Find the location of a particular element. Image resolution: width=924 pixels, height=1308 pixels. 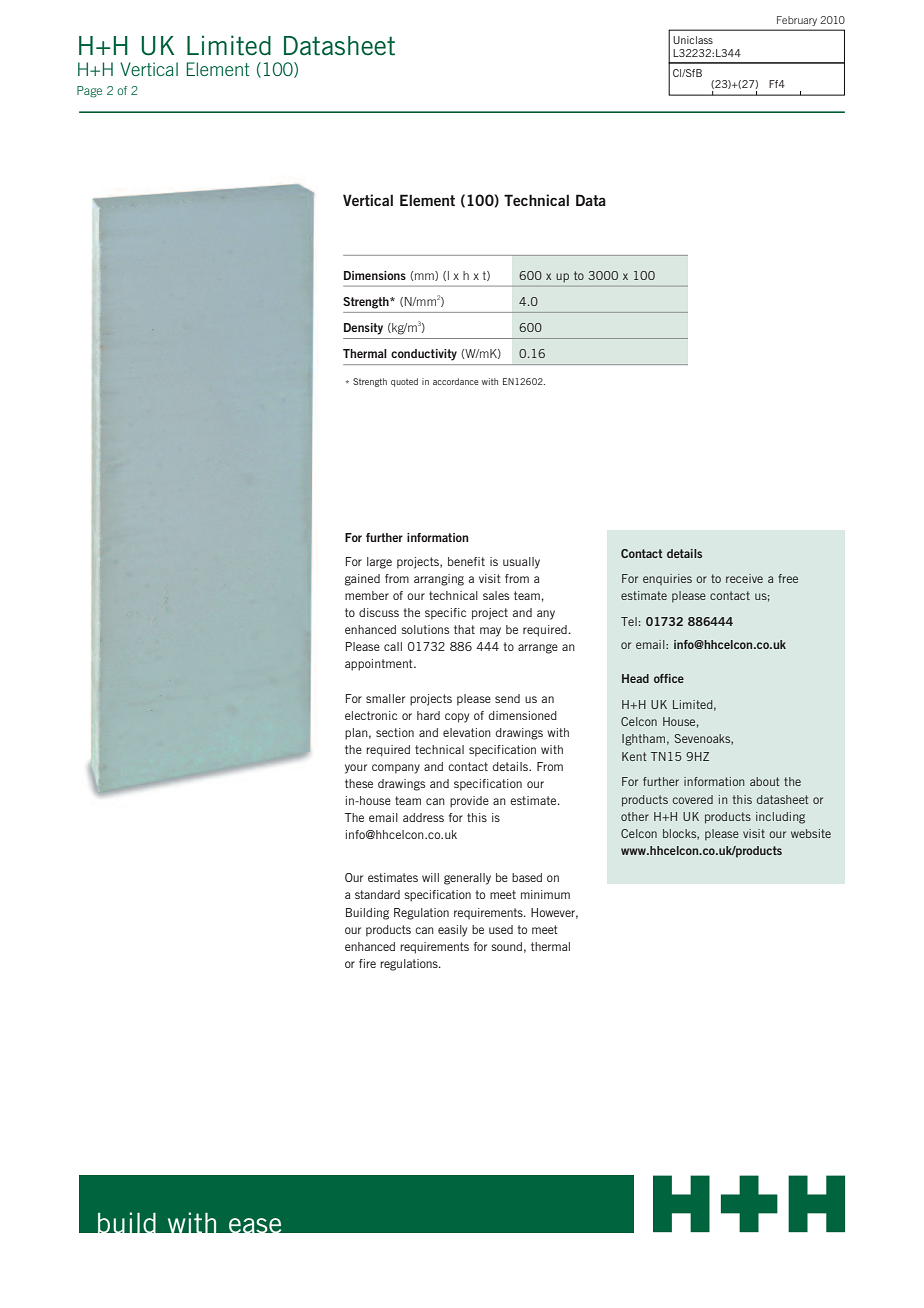

office is located at coordinates (669, 678).
